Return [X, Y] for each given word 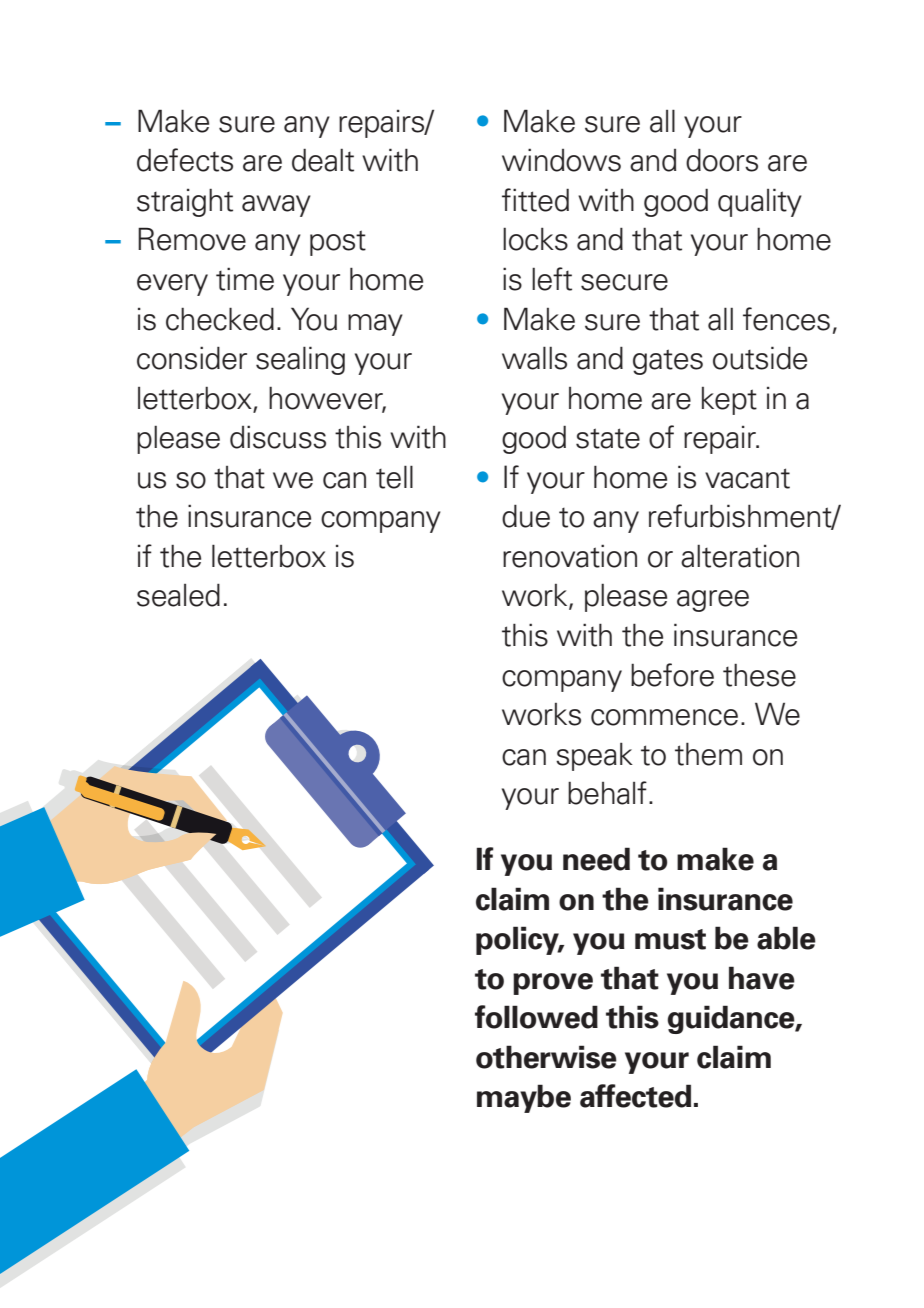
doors [722, 160]
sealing [300, 360]
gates [668, 362]
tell [394, 477]
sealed [178, 595]
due [526, 516]
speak [594, 756]
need [596, 859]
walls [534, 358]
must [670, 939]
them [708, 754]
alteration [740, 556]
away [276, 206]
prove [553, 984]
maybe [524, 1098]
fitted [535, 200]
